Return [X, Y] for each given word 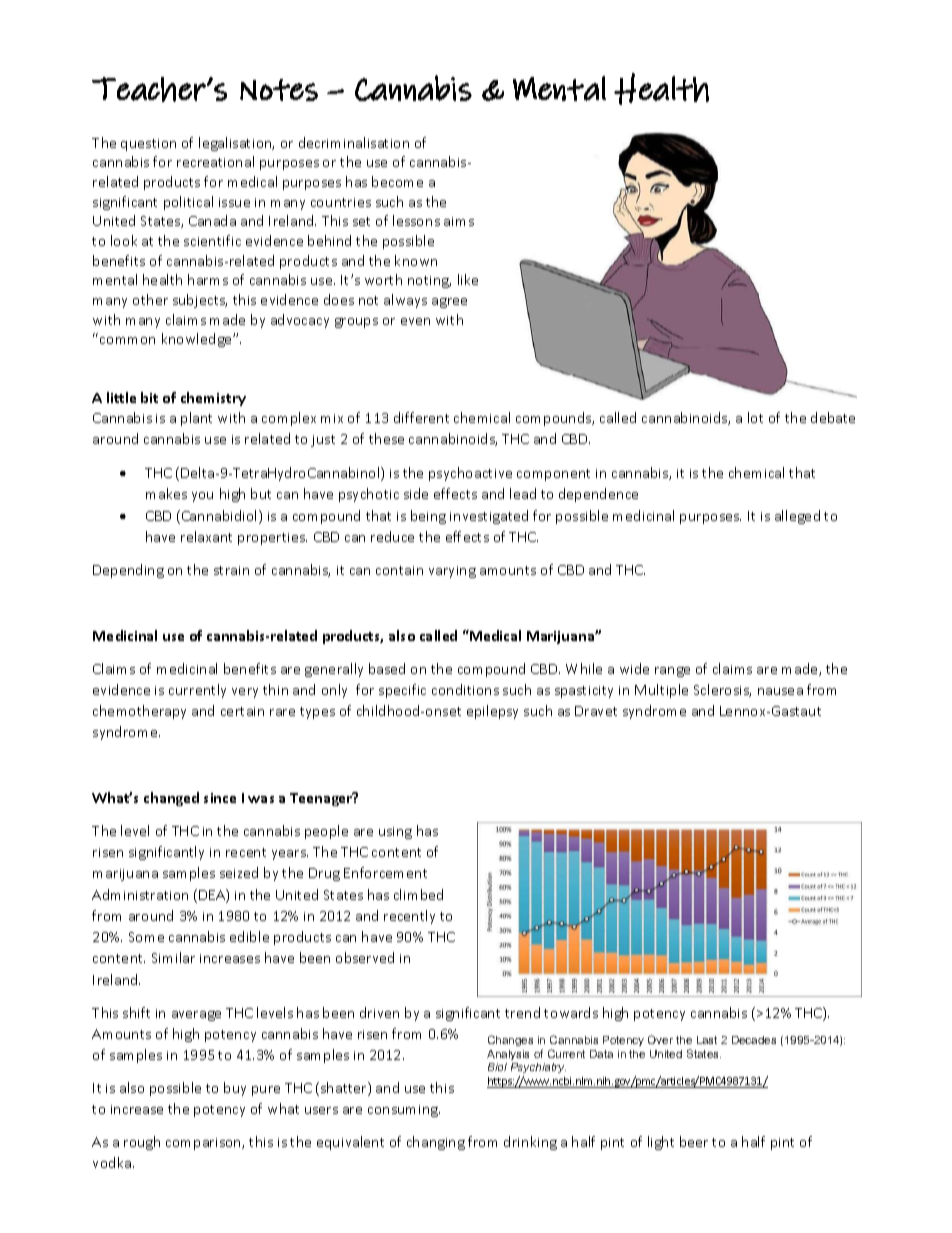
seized [239, 872]
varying [452, 572]
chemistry [213, 399]
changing [436, 1143]
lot [755, 417]
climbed [418, 894]
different [421, 417]
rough [142, 1143]
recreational [215, 161]
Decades [754, 1040]
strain [231, 570]
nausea [780, 691]
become [397, 181]
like [468, 279]
